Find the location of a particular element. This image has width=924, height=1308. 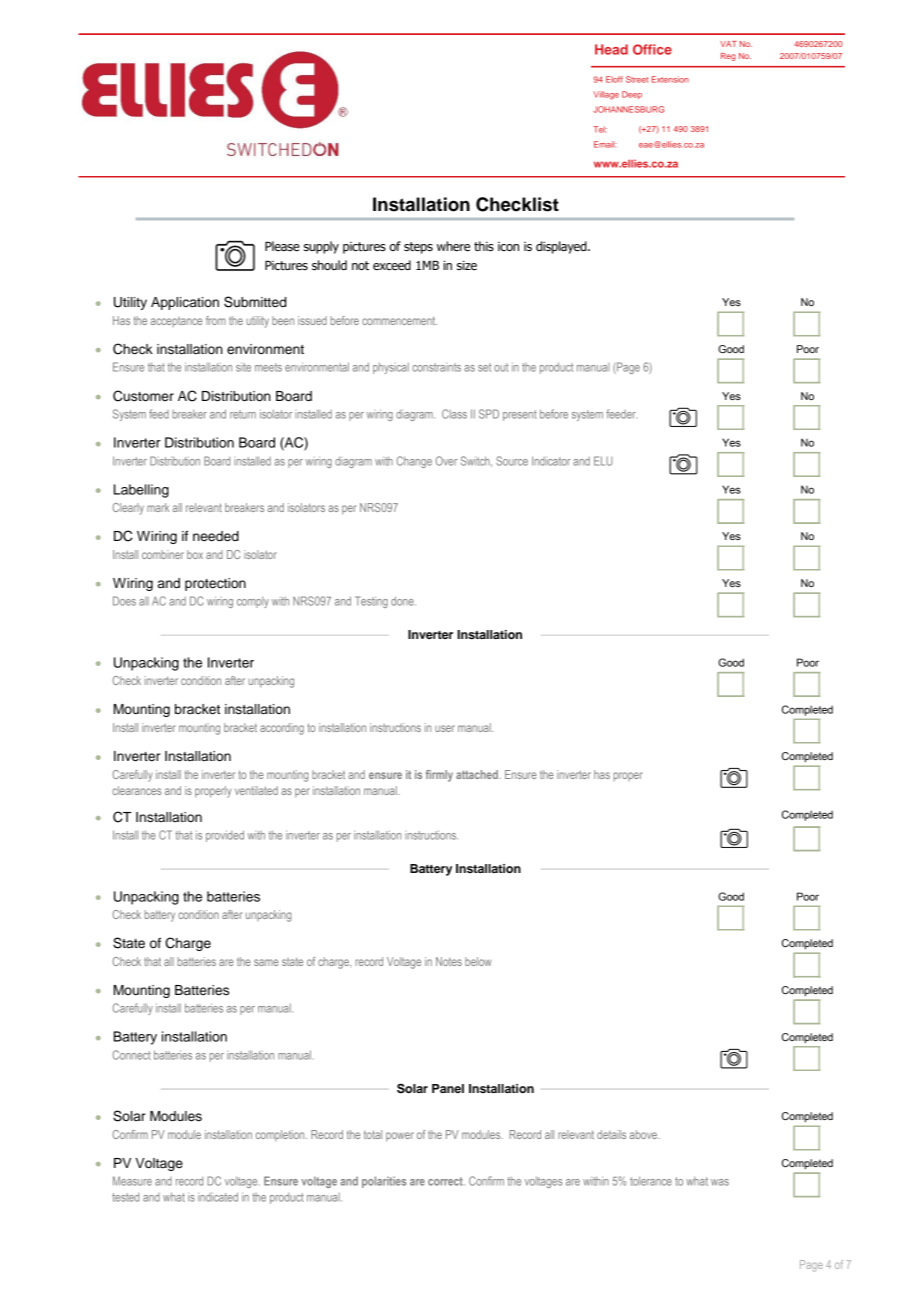

tolerance is located at coordinates (651, 1181).
